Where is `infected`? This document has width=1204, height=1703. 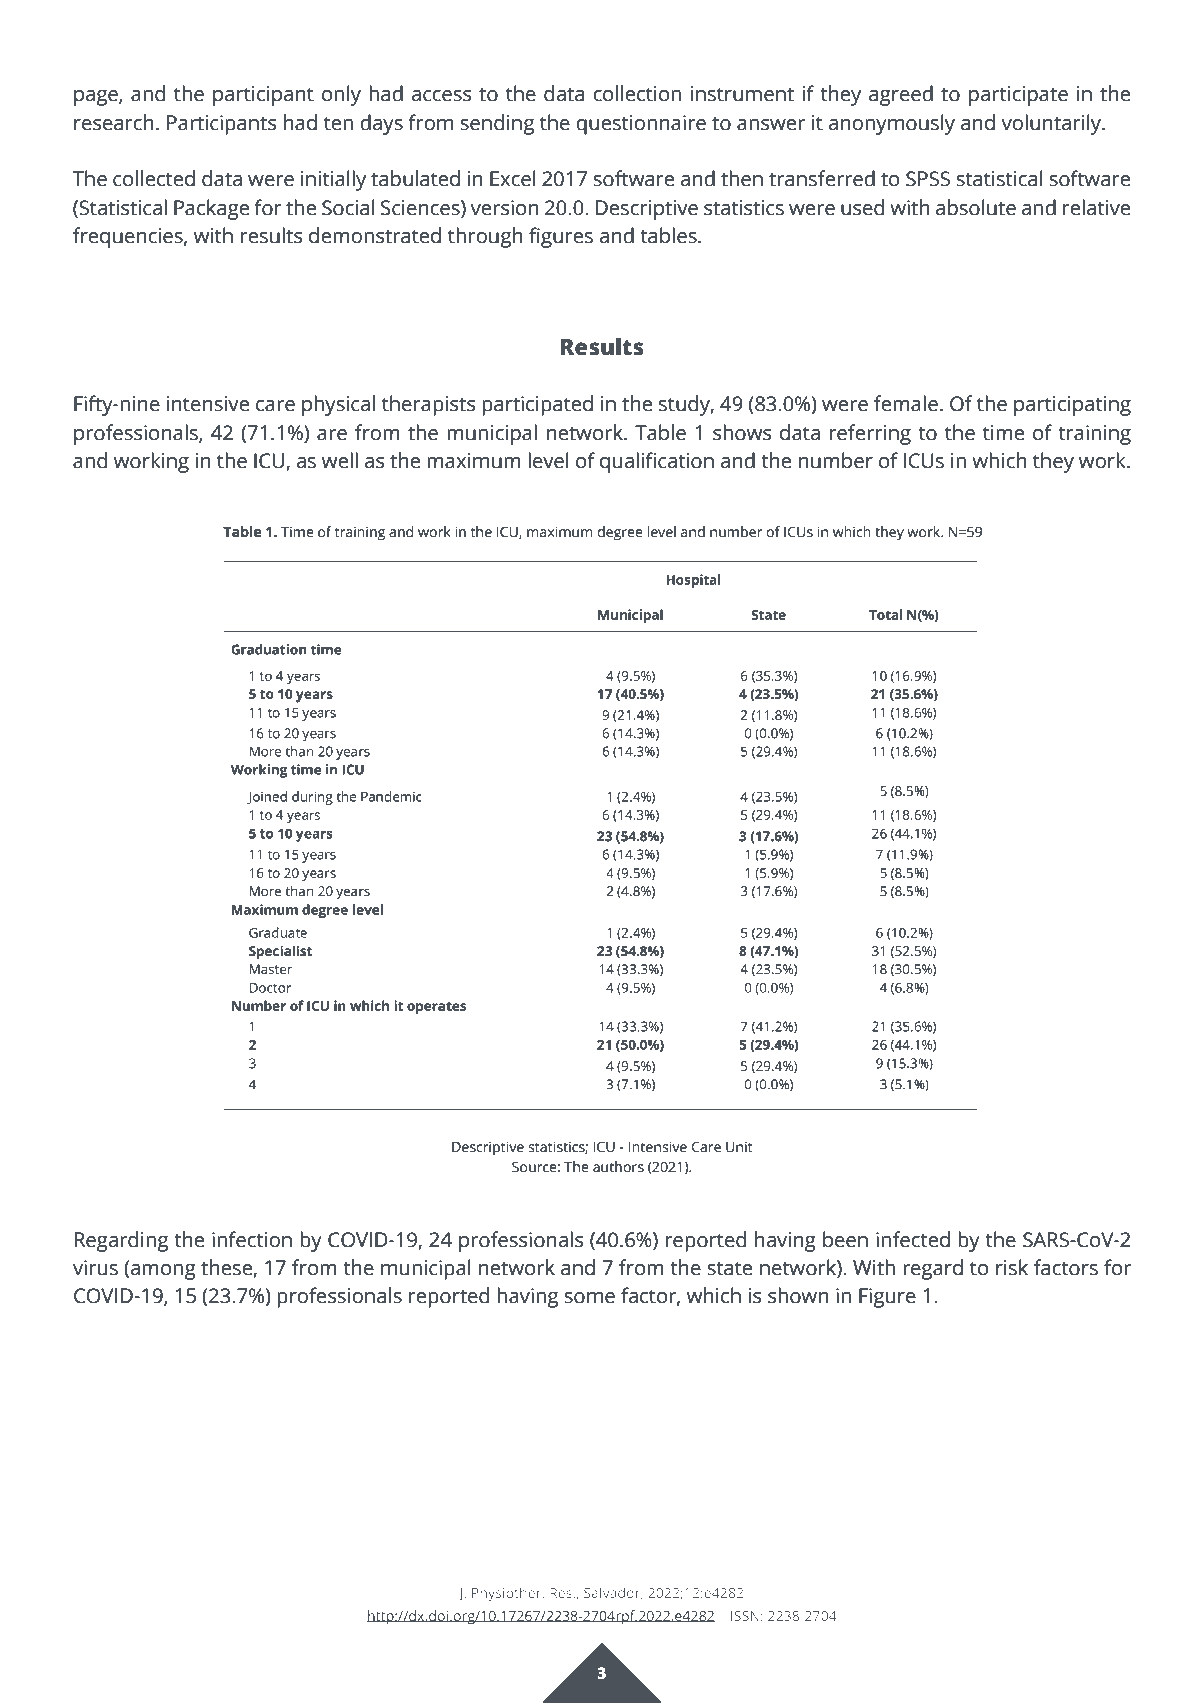 infected is located at coordinates (913, 1239).
